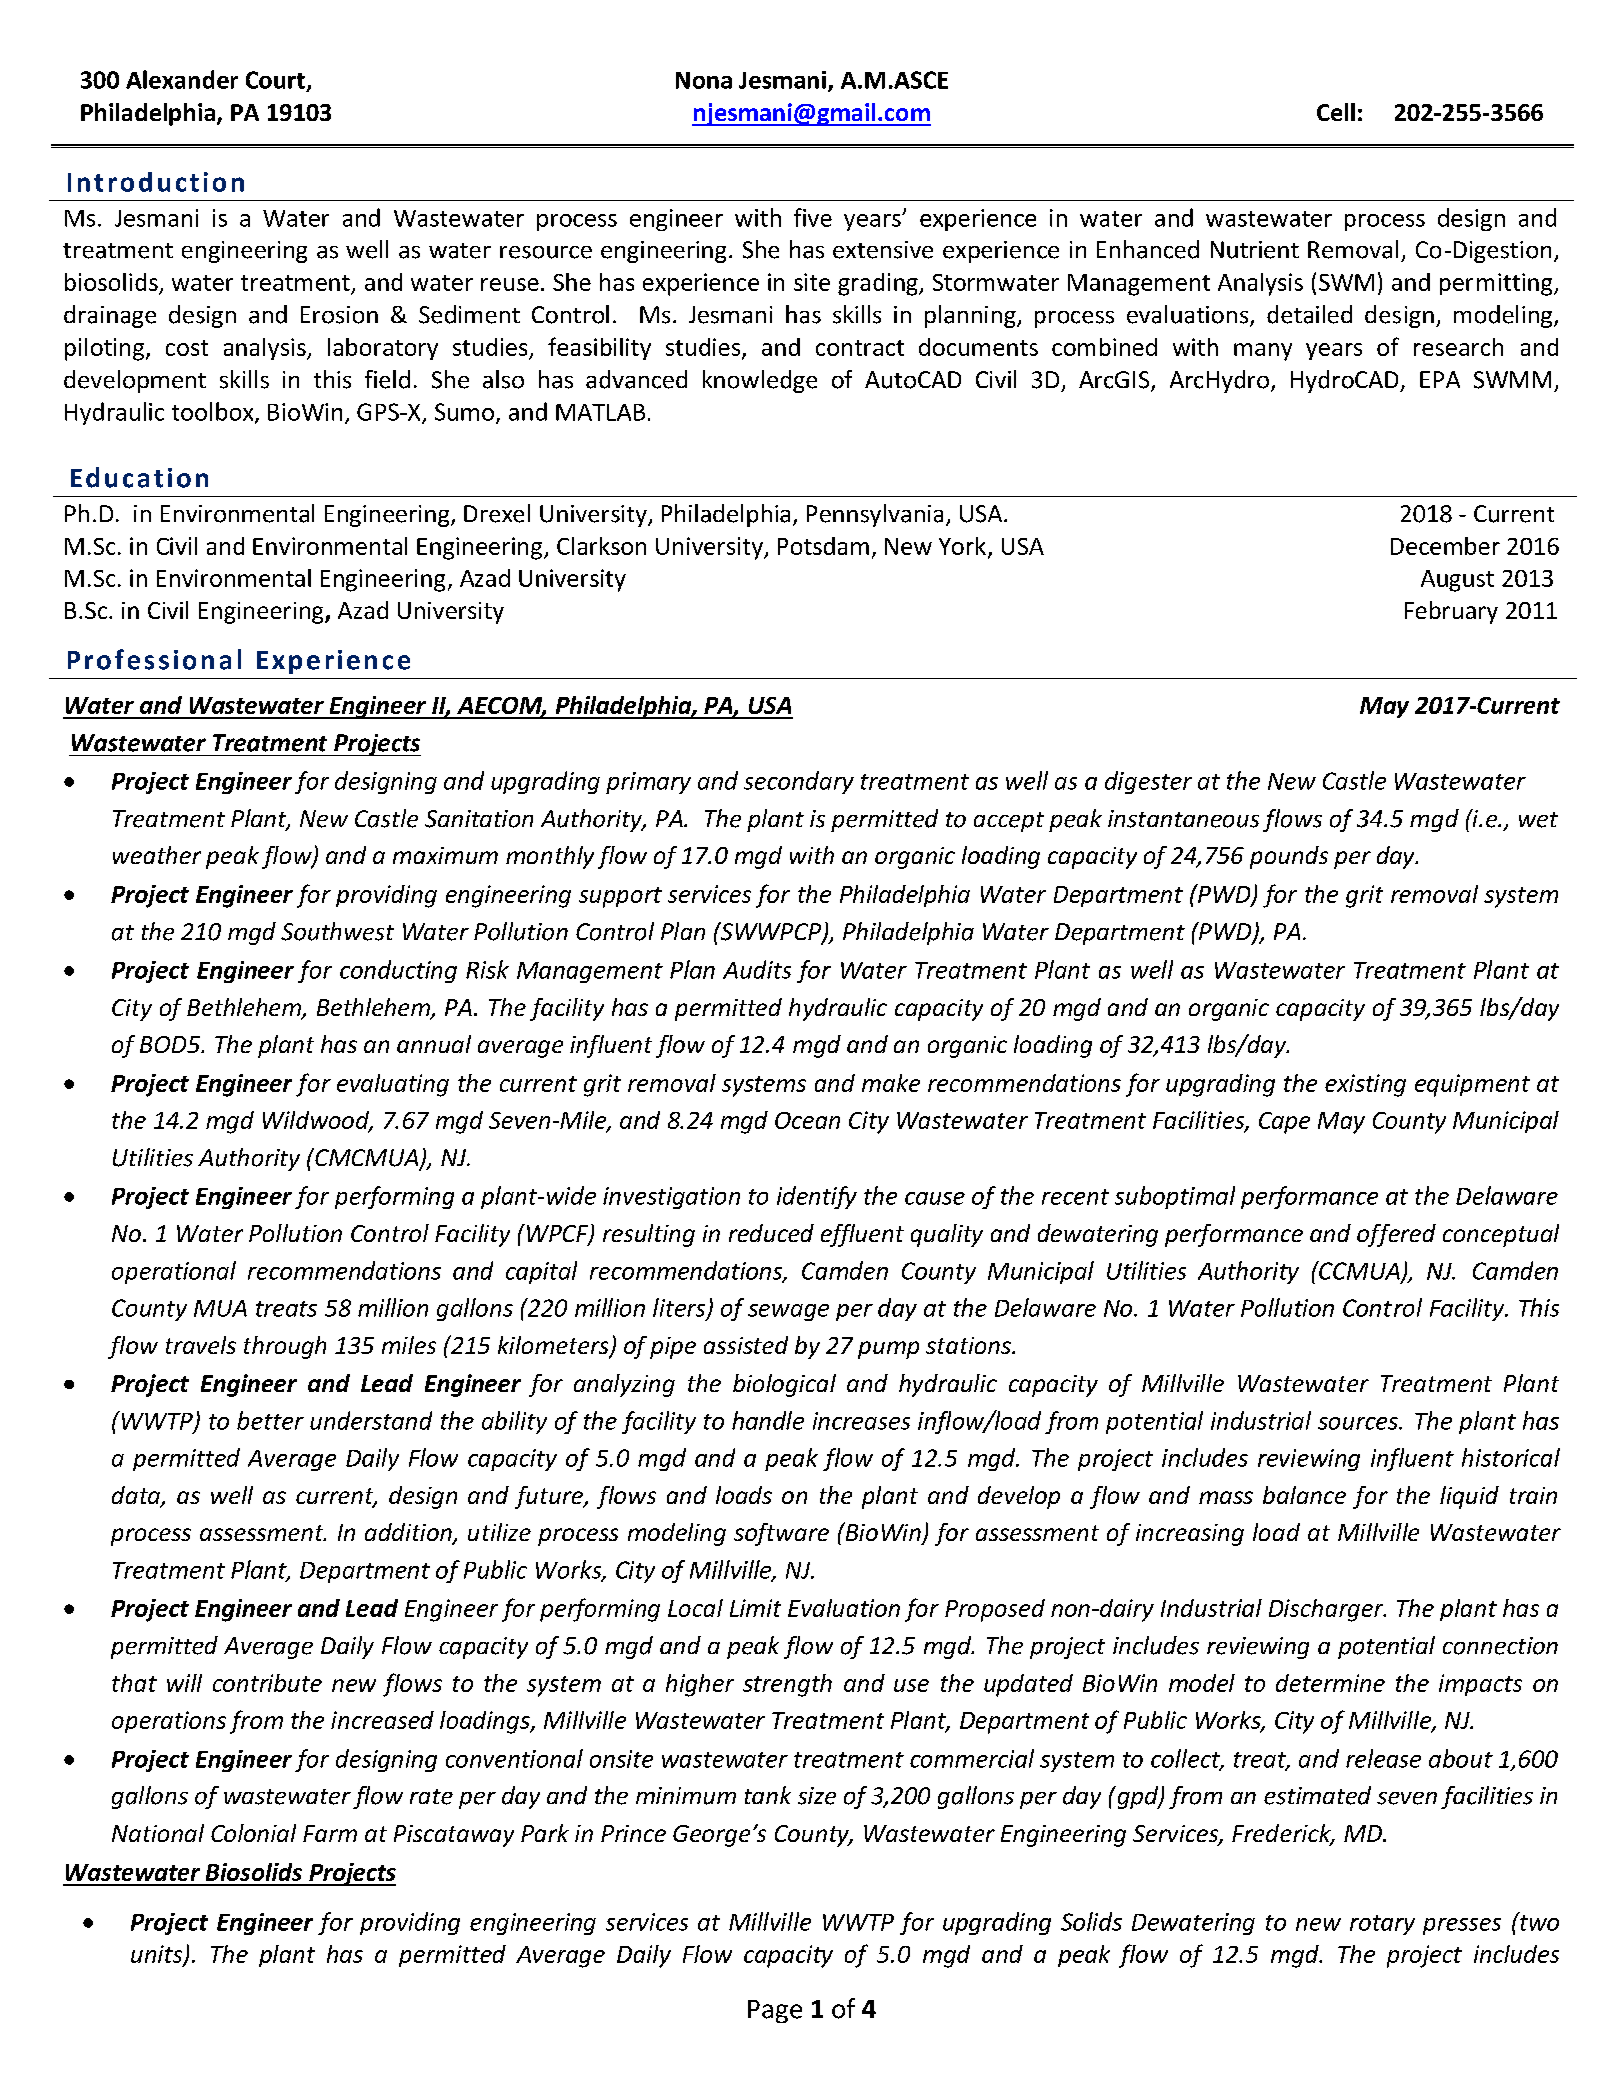  I want to click on rotary, so click(1382, 1925).
